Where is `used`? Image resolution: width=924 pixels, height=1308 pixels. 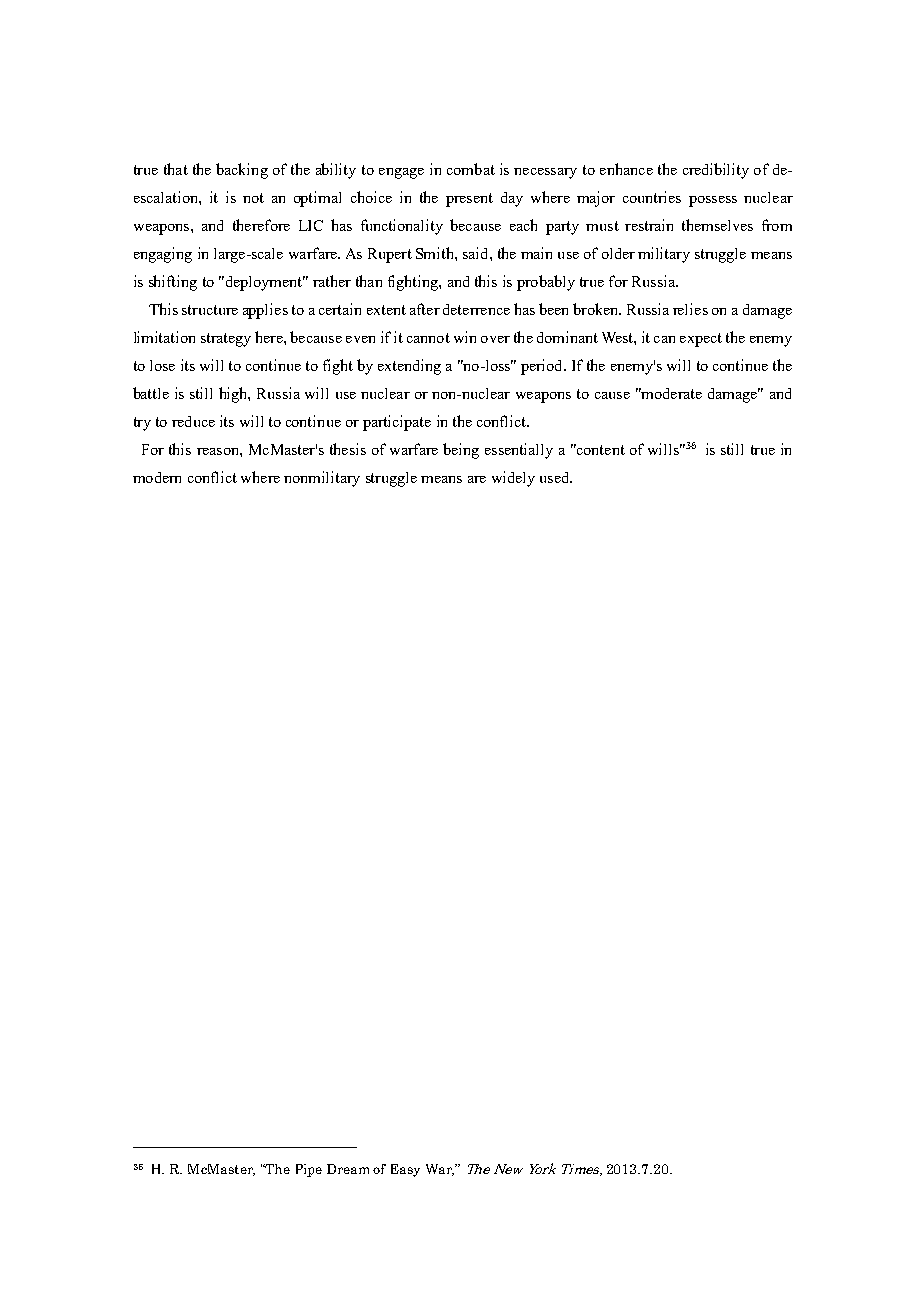 used is located at coordinates (556, 477).
